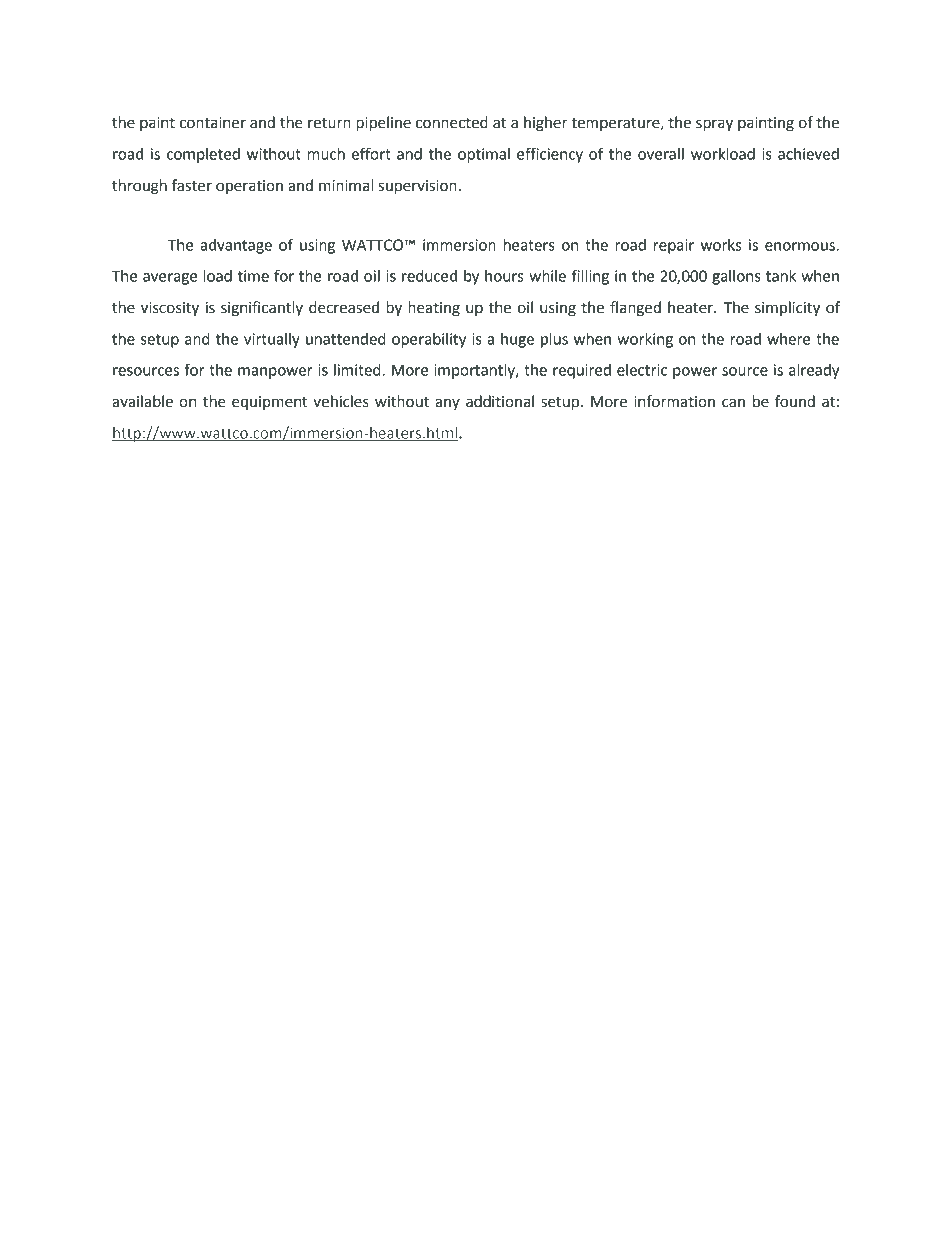 The width and height of the screenshot is (952, 1233). Describe the element at coordinates (721, 245) in the screenshot. I see `works` at that location.
